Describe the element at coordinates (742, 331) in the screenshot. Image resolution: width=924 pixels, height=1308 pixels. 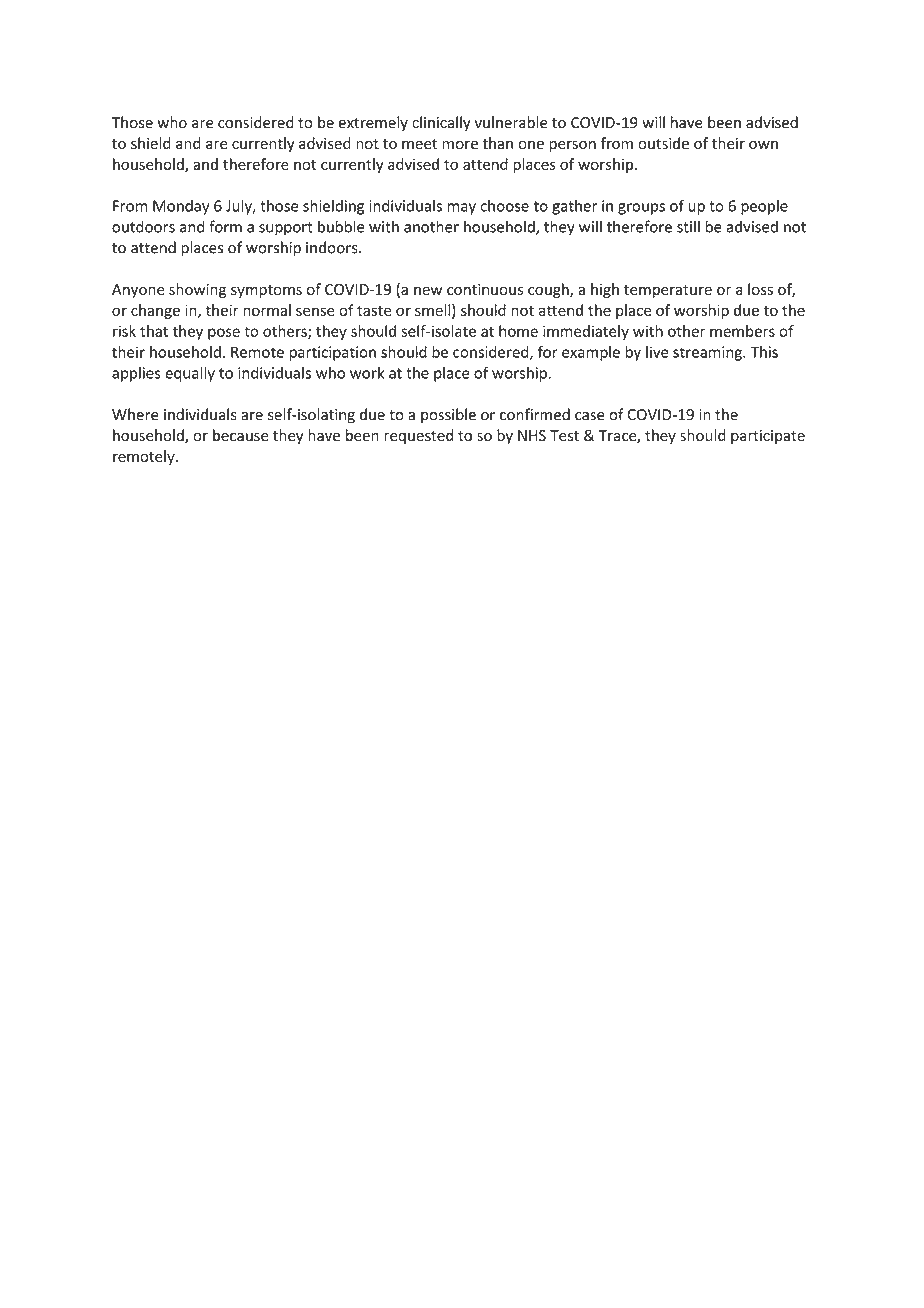
I see `members` at that location.
